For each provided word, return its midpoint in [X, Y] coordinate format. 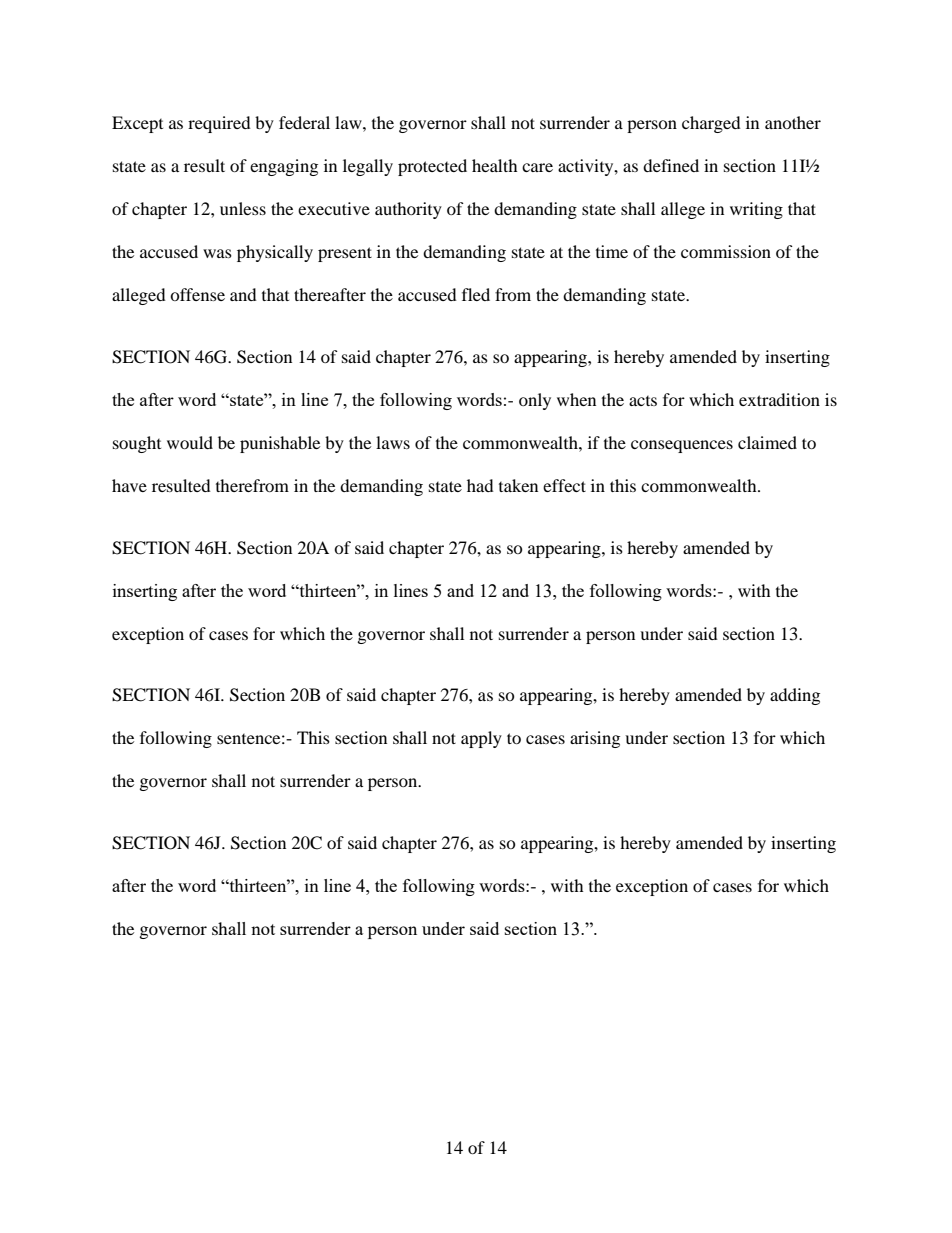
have [129, 485]
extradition [779, 399]
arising [595, 739]
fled [476, 294]
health [495, 165]
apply [481, 739]
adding [795, 696]
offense [197, 294]
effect [564, 485]
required [219, 124]
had [480, 485]
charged [711, 124]
